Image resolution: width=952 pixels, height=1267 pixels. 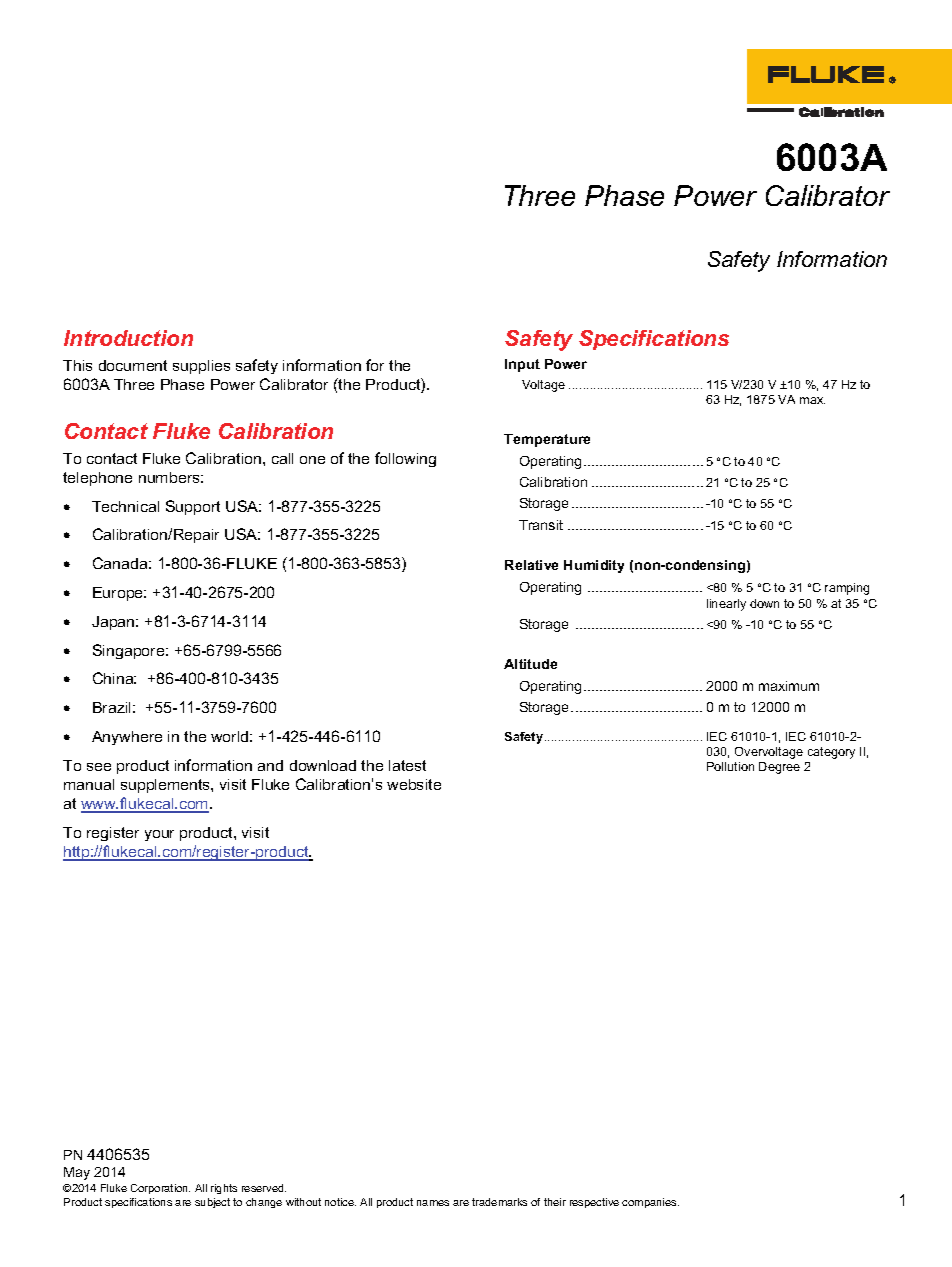 What do you see at coordinates (160, 1189) in the screenshot?
I see `Corporation` at bounding box center [160, 1189].
